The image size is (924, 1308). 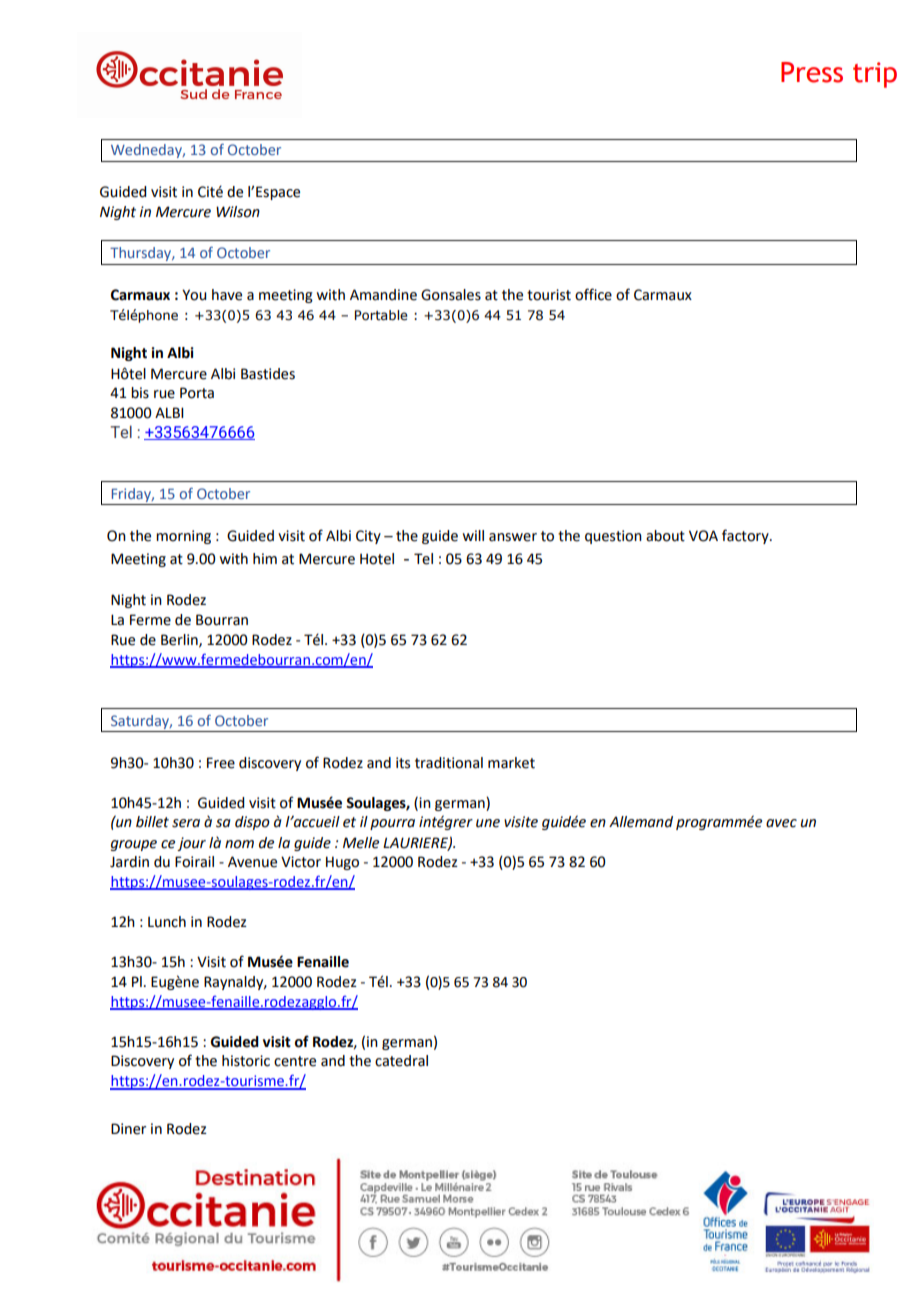 What do you see at coordinates (513, 537) in the screenshot?
I see `answer` at bounding box center [513, 537].
